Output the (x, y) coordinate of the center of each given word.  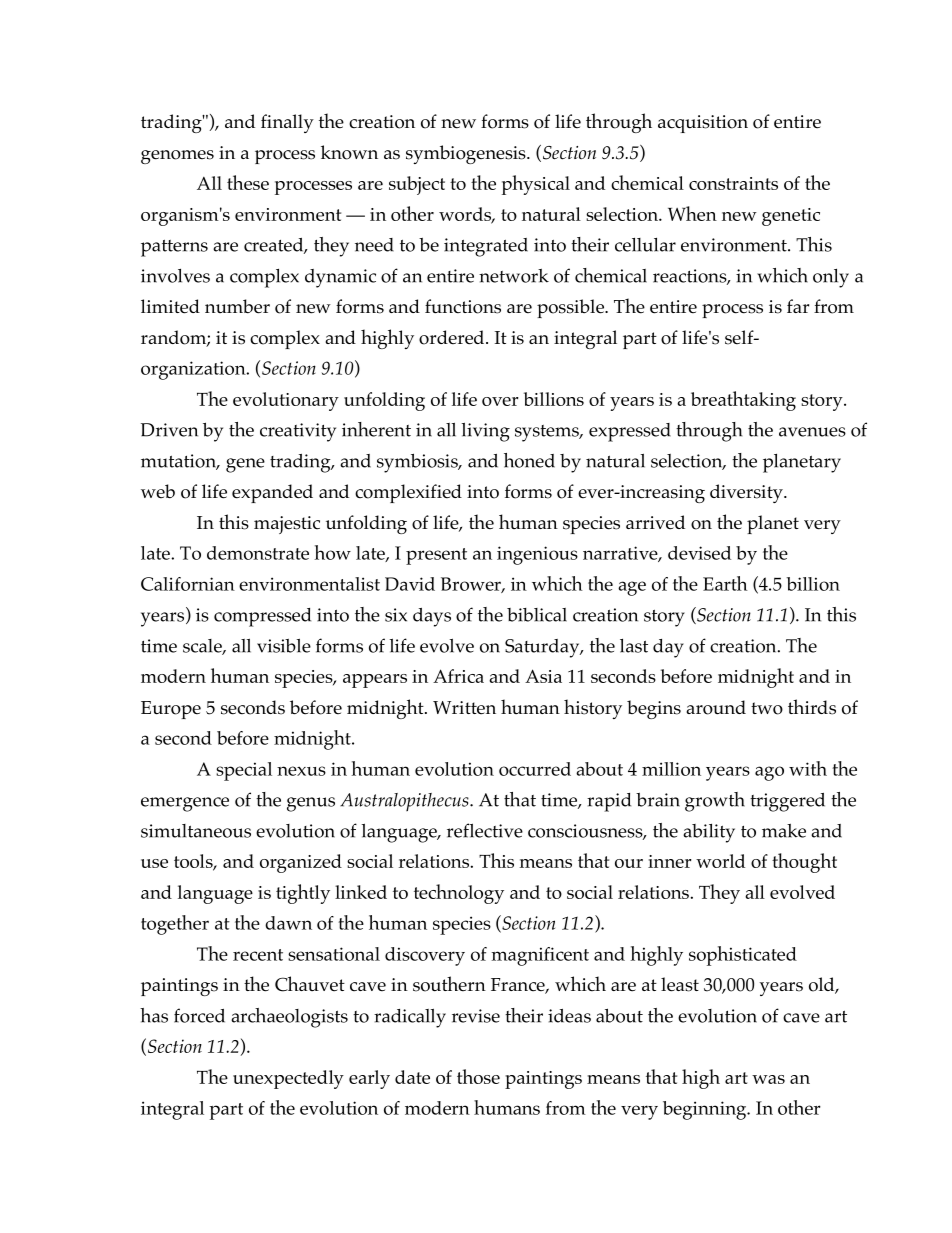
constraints (733, 183)
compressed (262, 617)
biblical (537, 615)
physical (536, 185)
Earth (725, 583)
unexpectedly (288, 1079)
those (478, 1076)
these (248, 182)
